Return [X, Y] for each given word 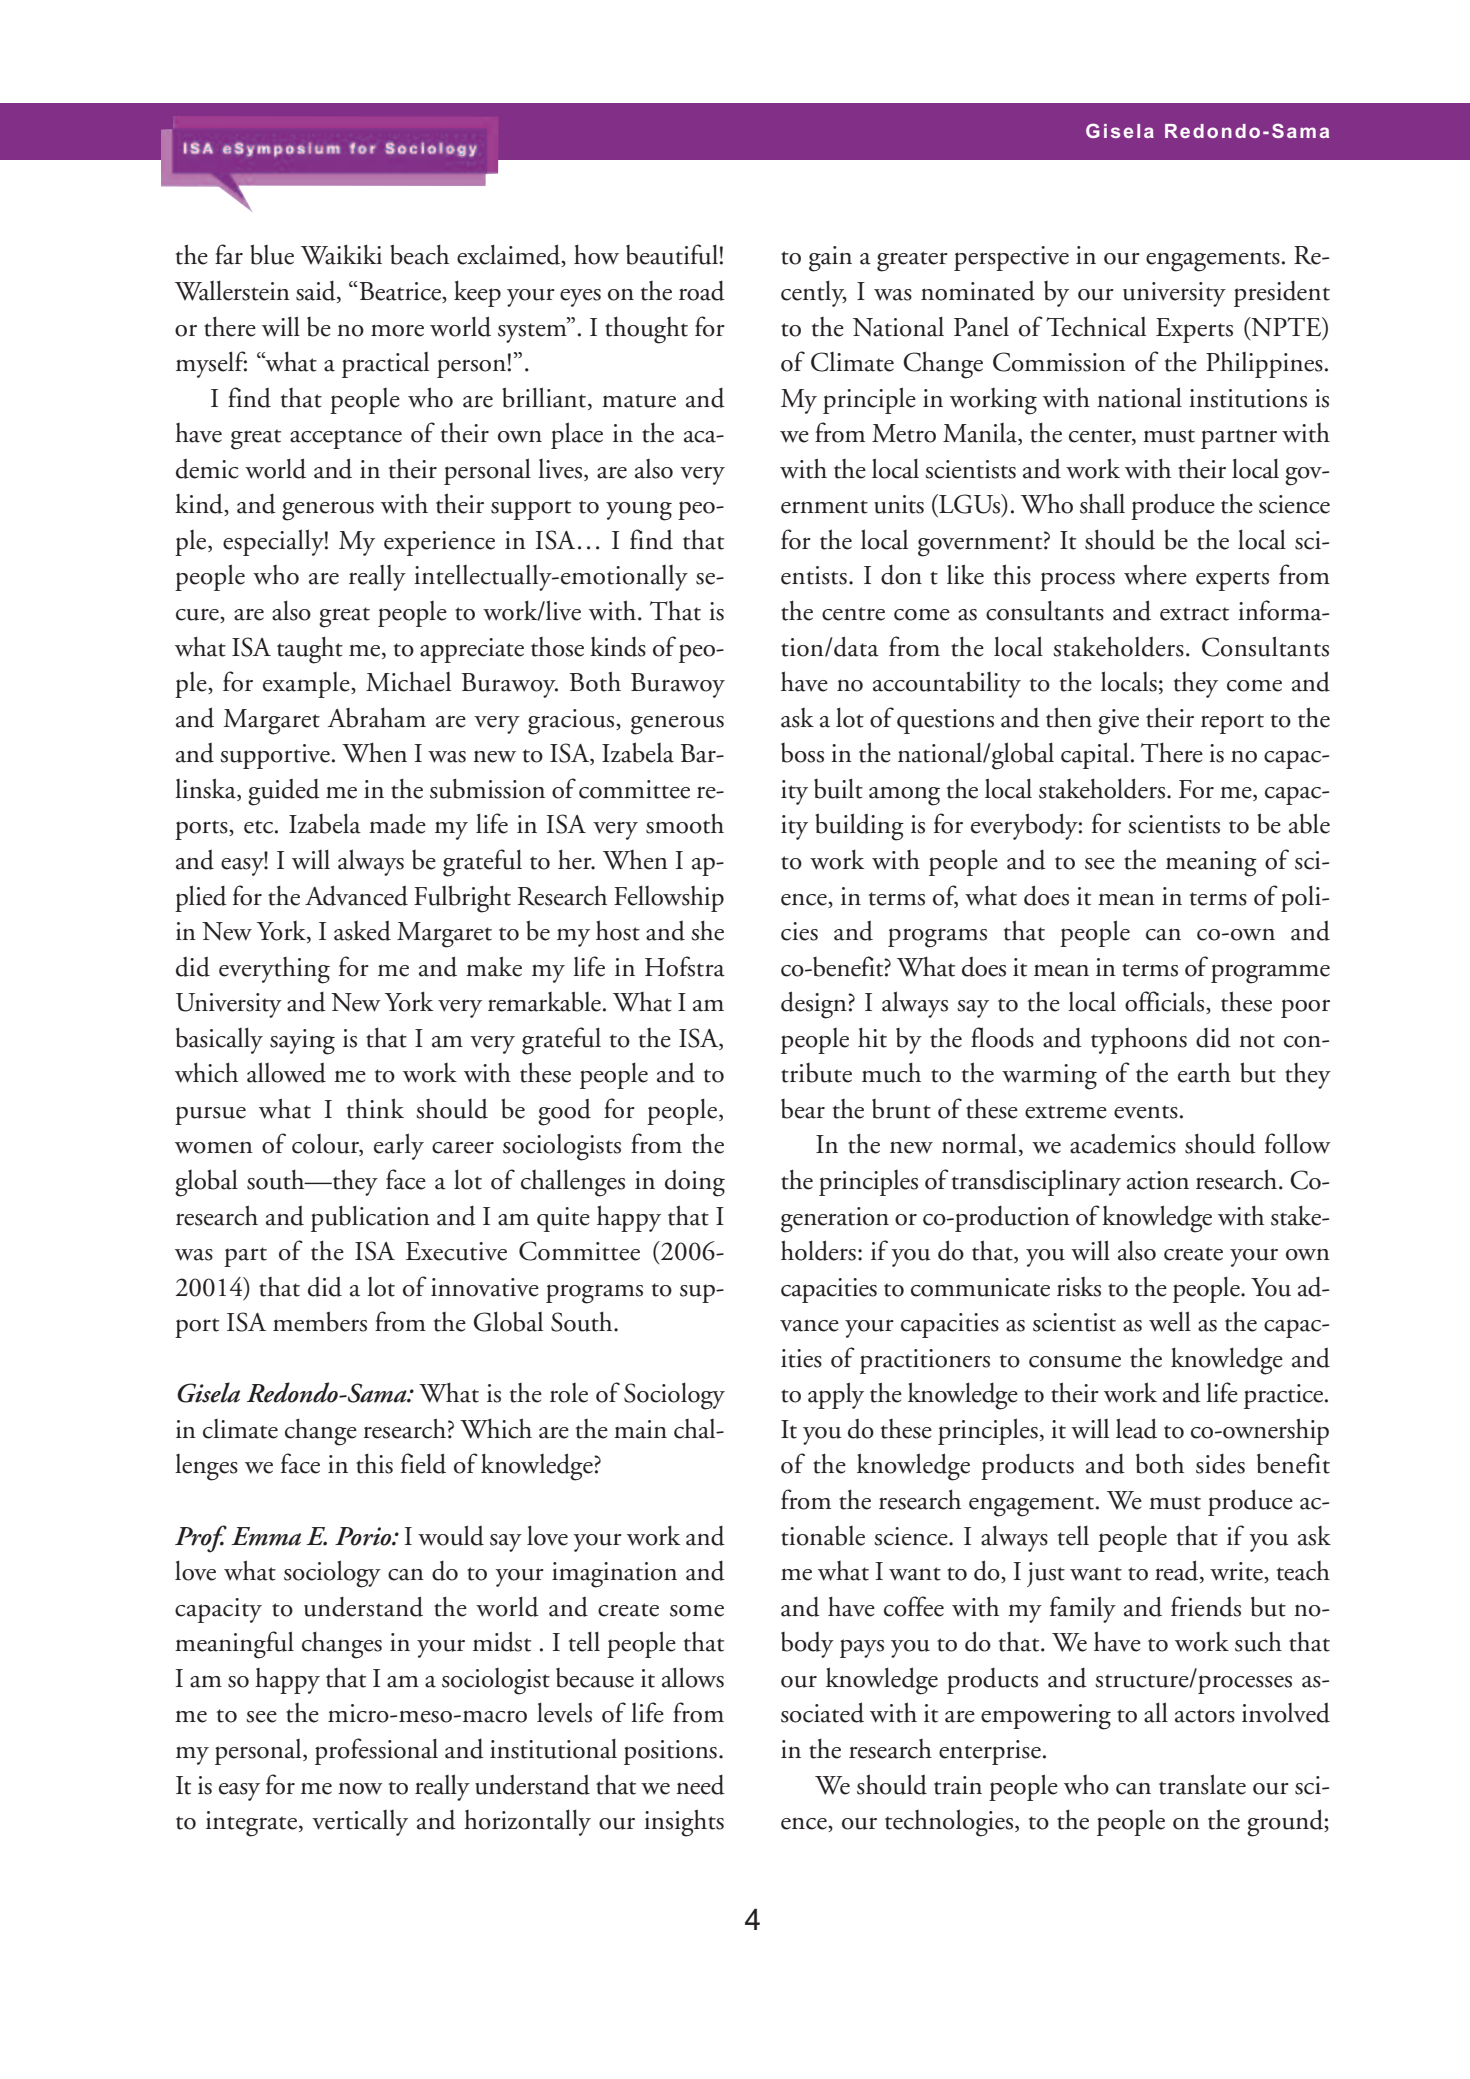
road [702, 291]
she [707, 930]
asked [362, 931]
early [399, 1146]
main [640, 1429]
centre [853, 614]
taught [310, 650]
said [317, 292]
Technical [1096, 326]
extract [1194, 614]
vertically [360, 1823]
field [423, 1463]
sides [1220, 1464]
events [1146, 1112]
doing [695, 1183]
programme [1270, 974]
